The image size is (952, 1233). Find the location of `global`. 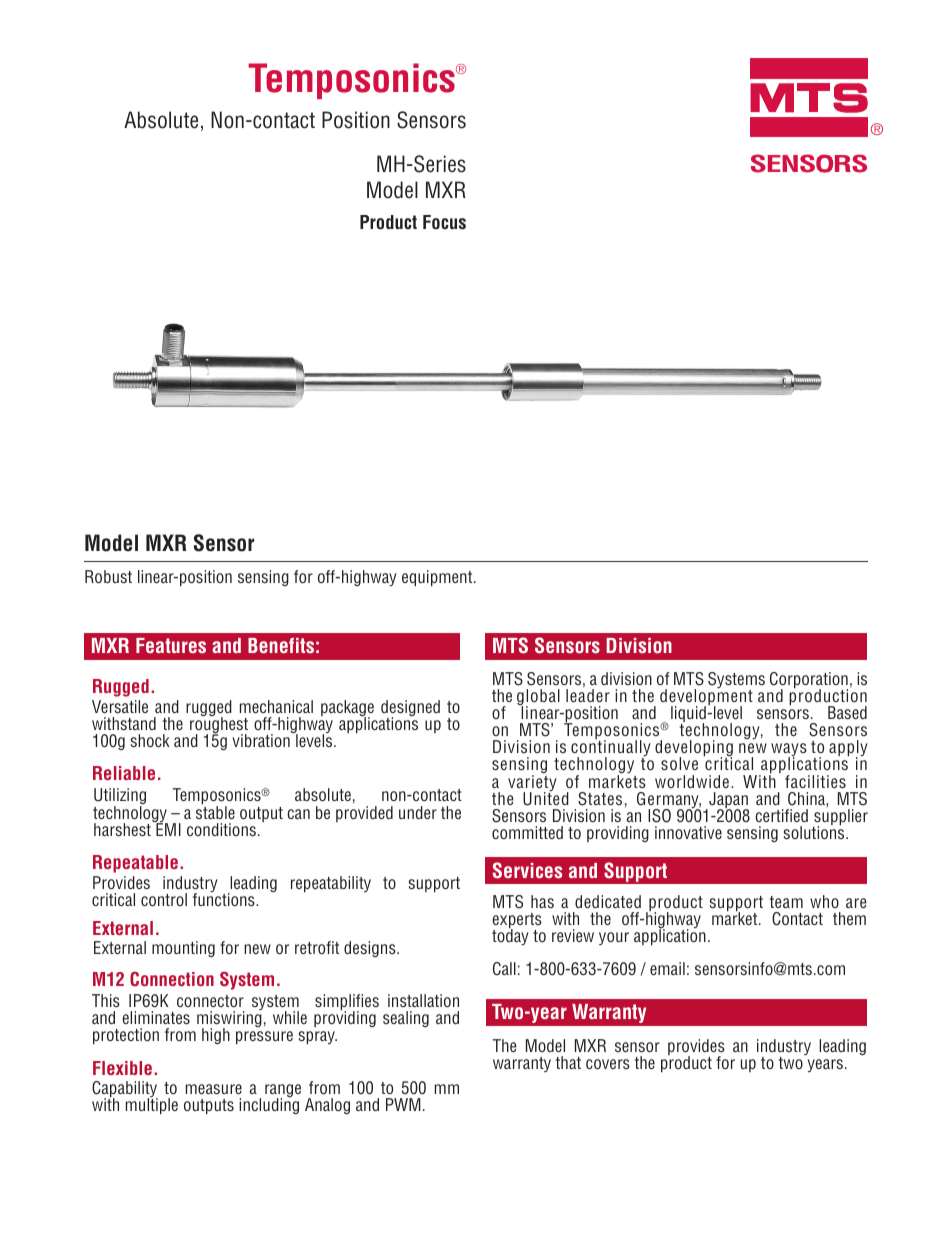

global is located at coordinates (538, 698).
